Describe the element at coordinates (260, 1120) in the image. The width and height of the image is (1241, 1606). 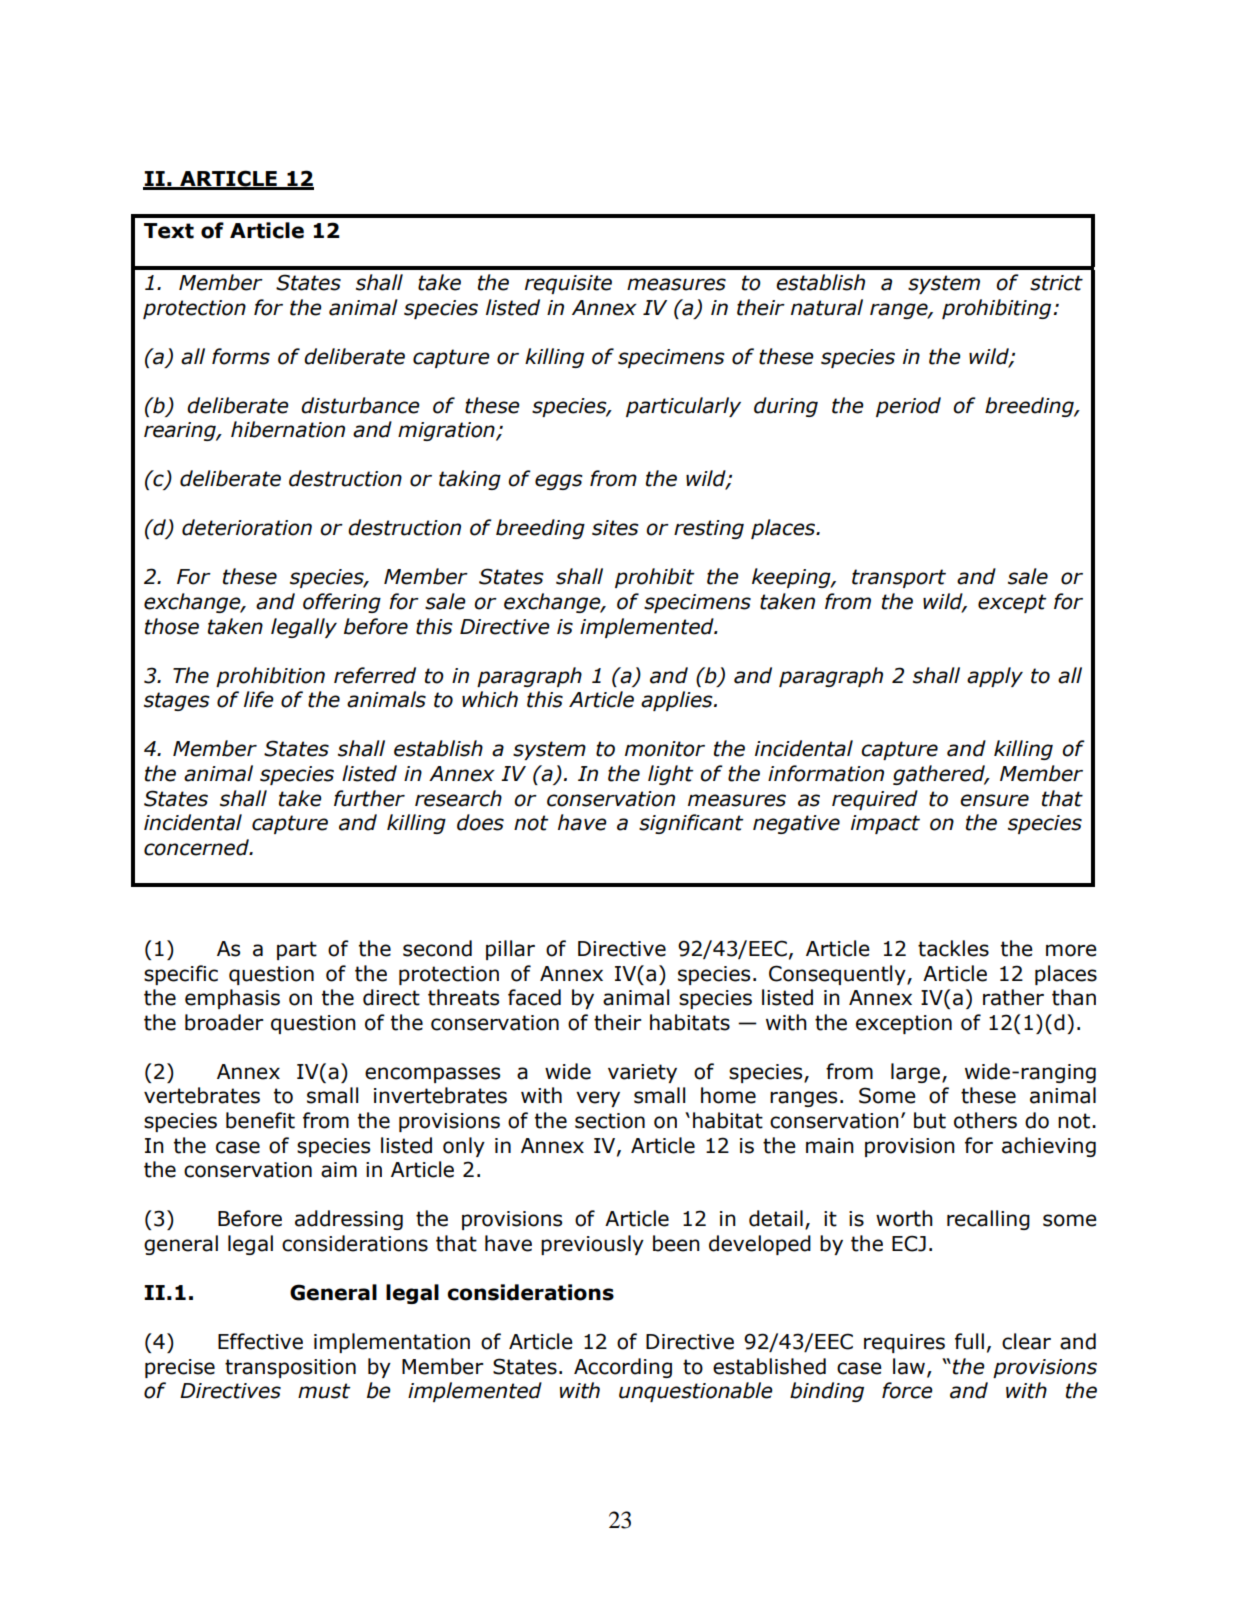
I see `benefit` at that location.
